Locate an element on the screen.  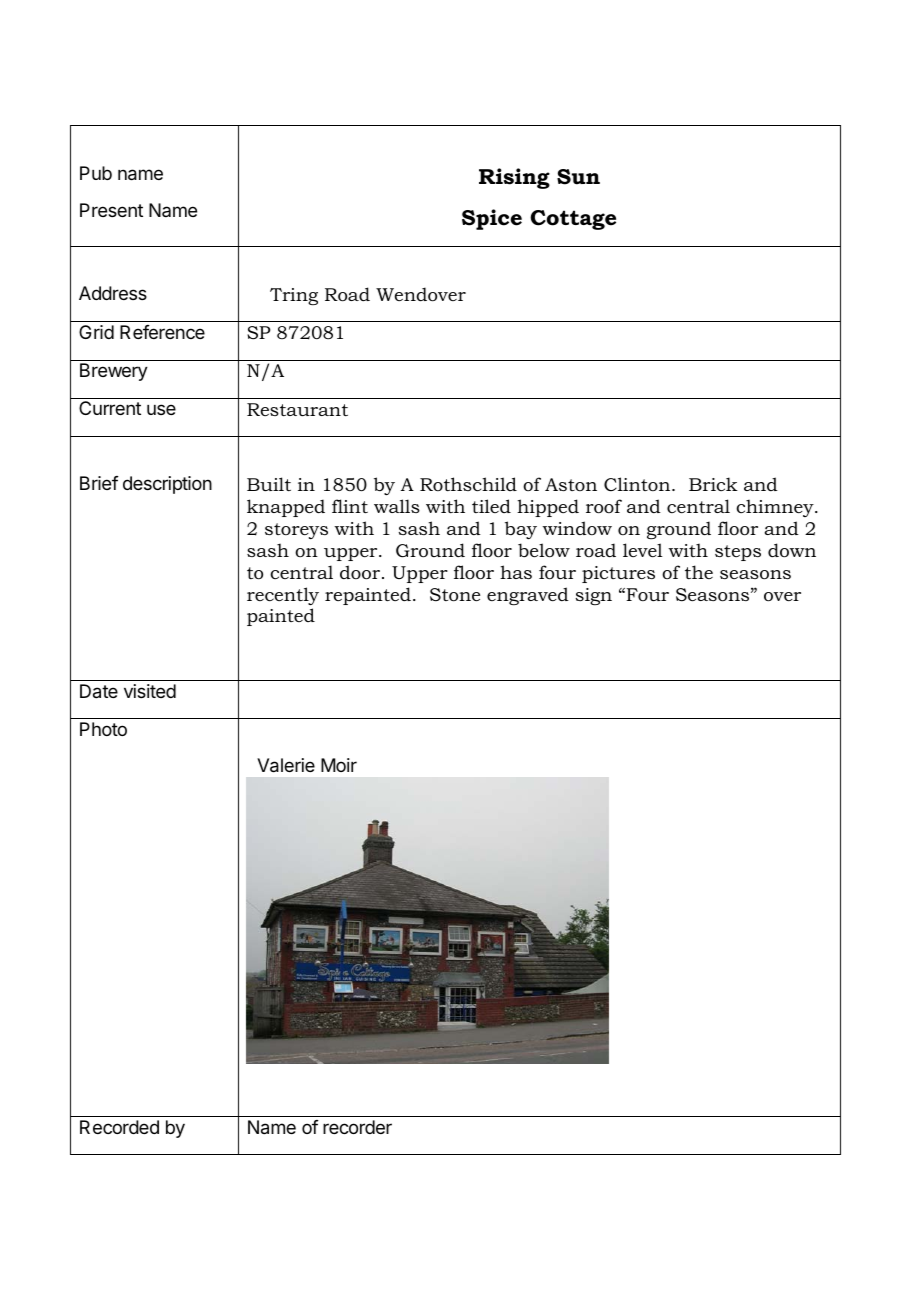
visited is located at coordinates (150, 691).
